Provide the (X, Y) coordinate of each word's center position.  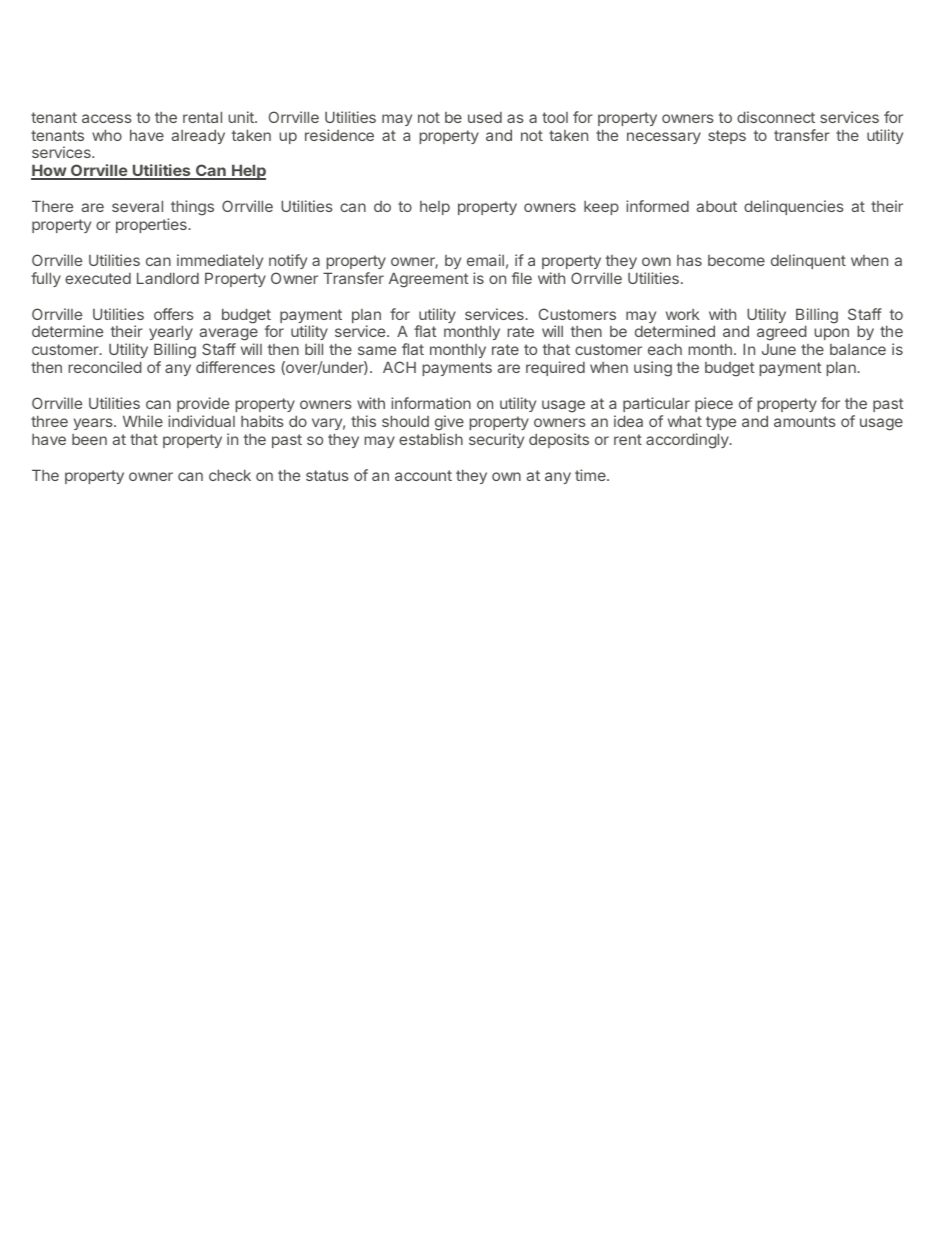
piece (714, 404)
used (485, 117)
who (107, 135)
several (137, 206)
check (230, 475)
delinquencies (794, 207)
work (683, 314)
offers (174, 314)
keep (601, 208)
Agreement (429, 280)
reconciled (105, 367)
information (431, 403)
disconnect (776, 117)
